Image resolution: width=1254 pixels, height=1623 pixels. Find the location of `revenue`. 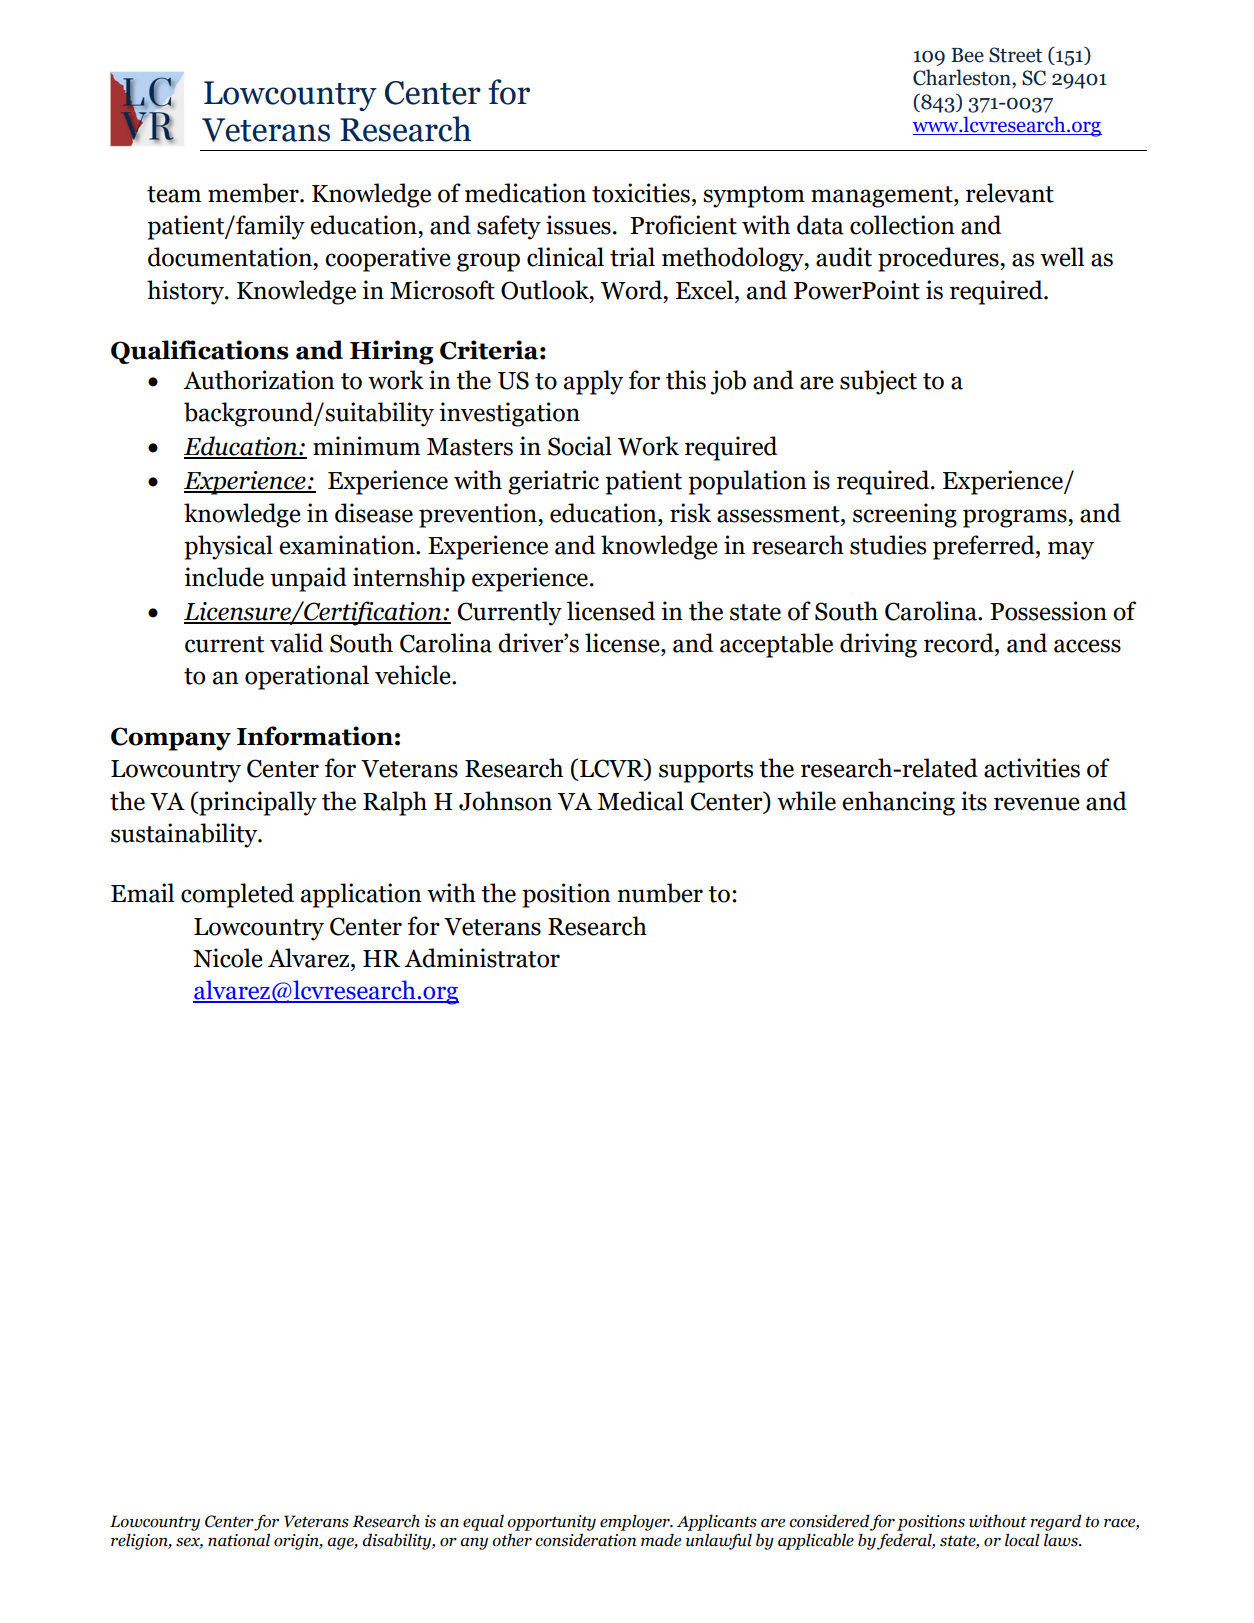

revenue is located at coordinates (1037, 804).
